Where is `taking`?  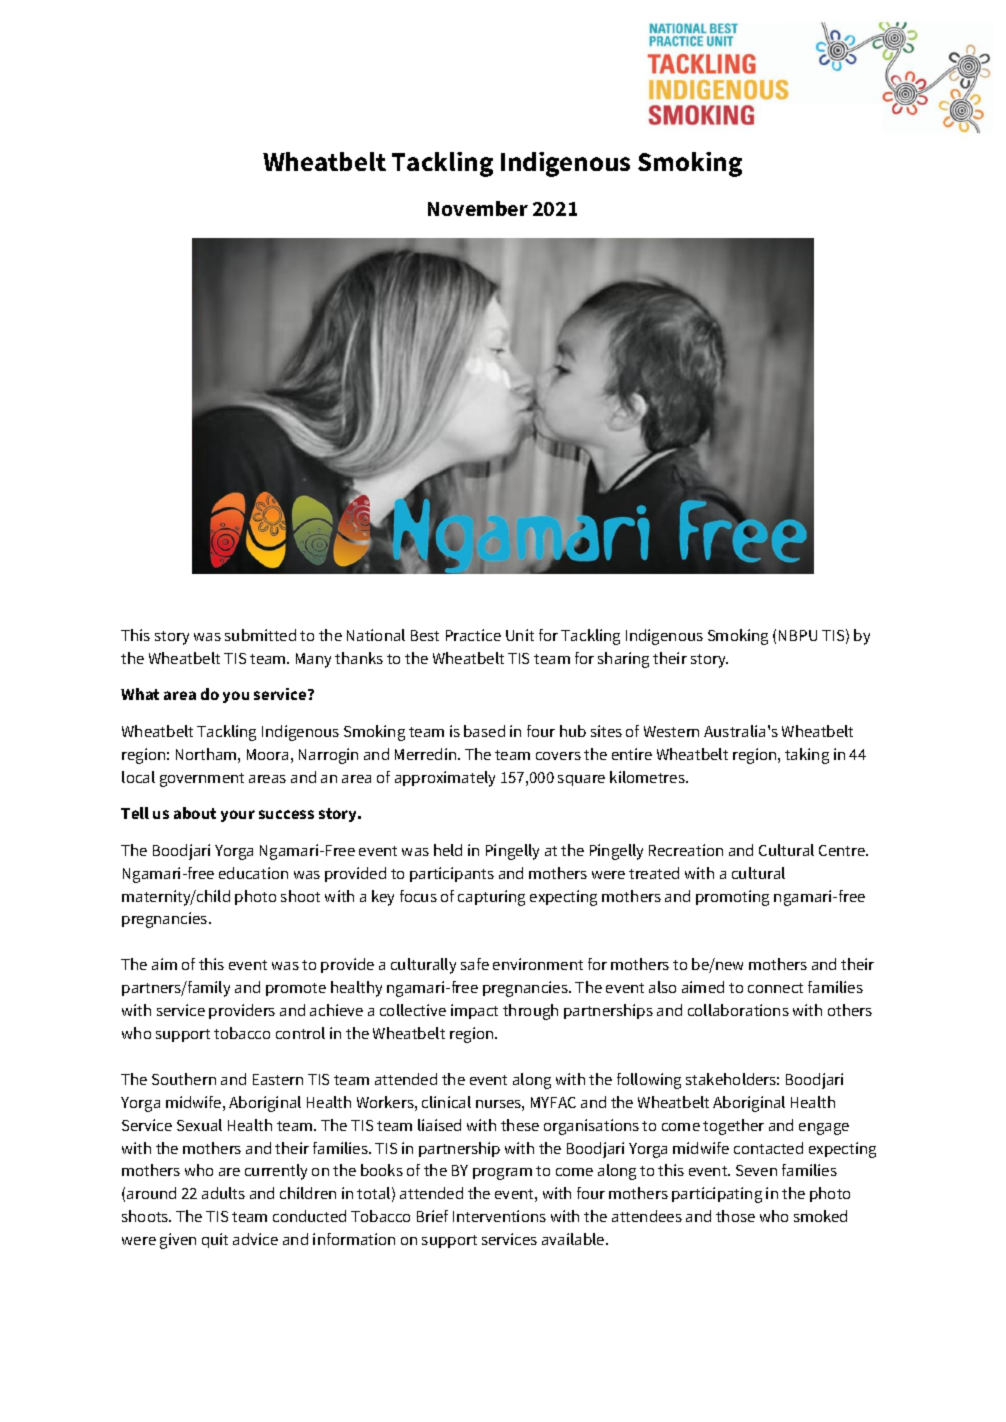
taking is located at coordinates (807, 756).
